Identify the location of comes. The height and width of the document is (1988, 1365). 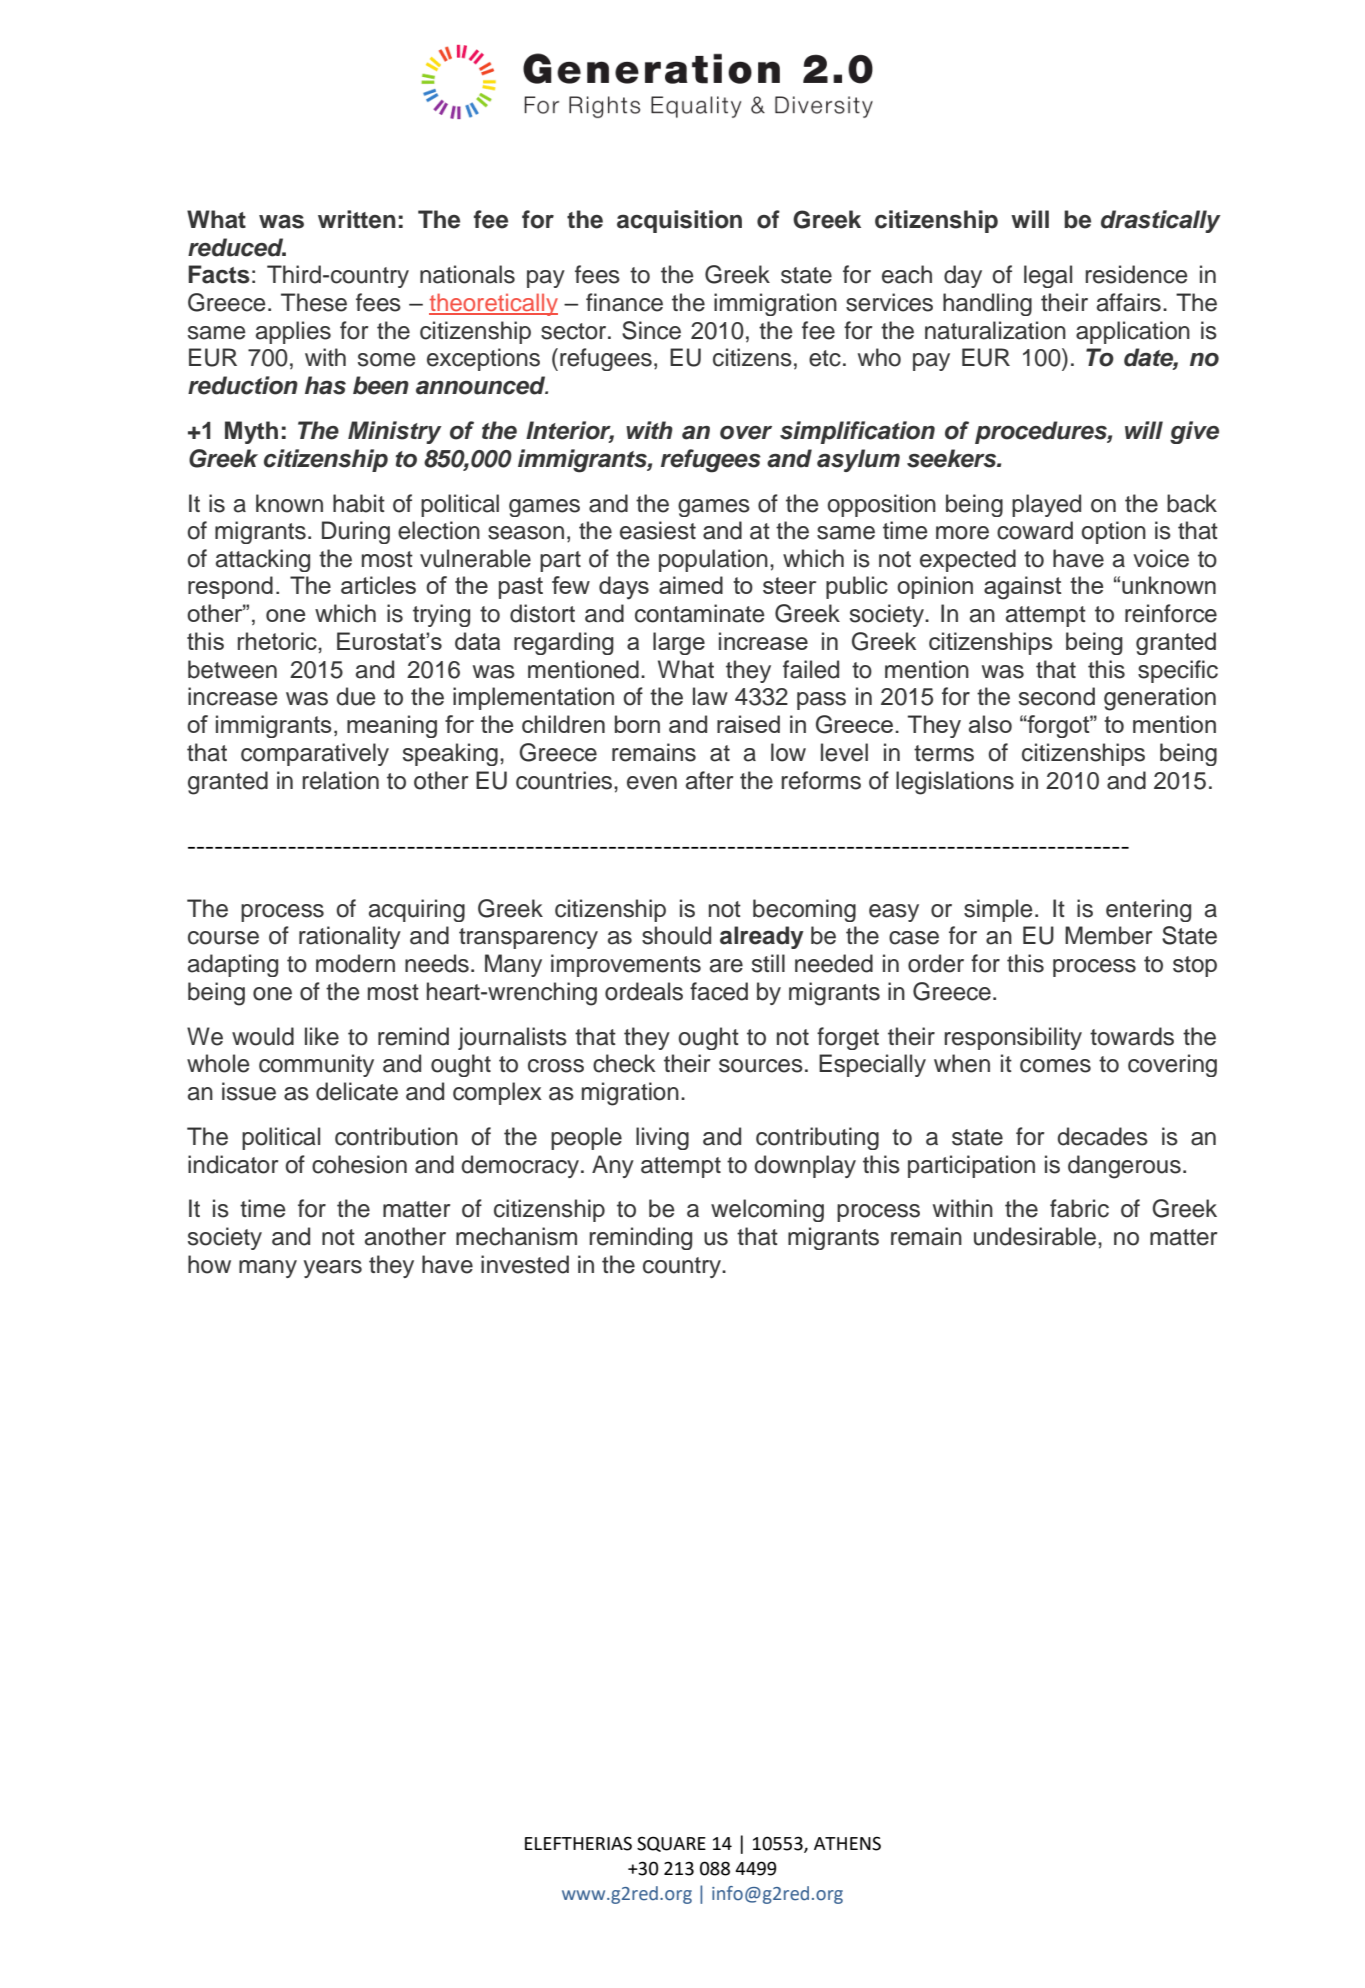
(1055, 1066).
